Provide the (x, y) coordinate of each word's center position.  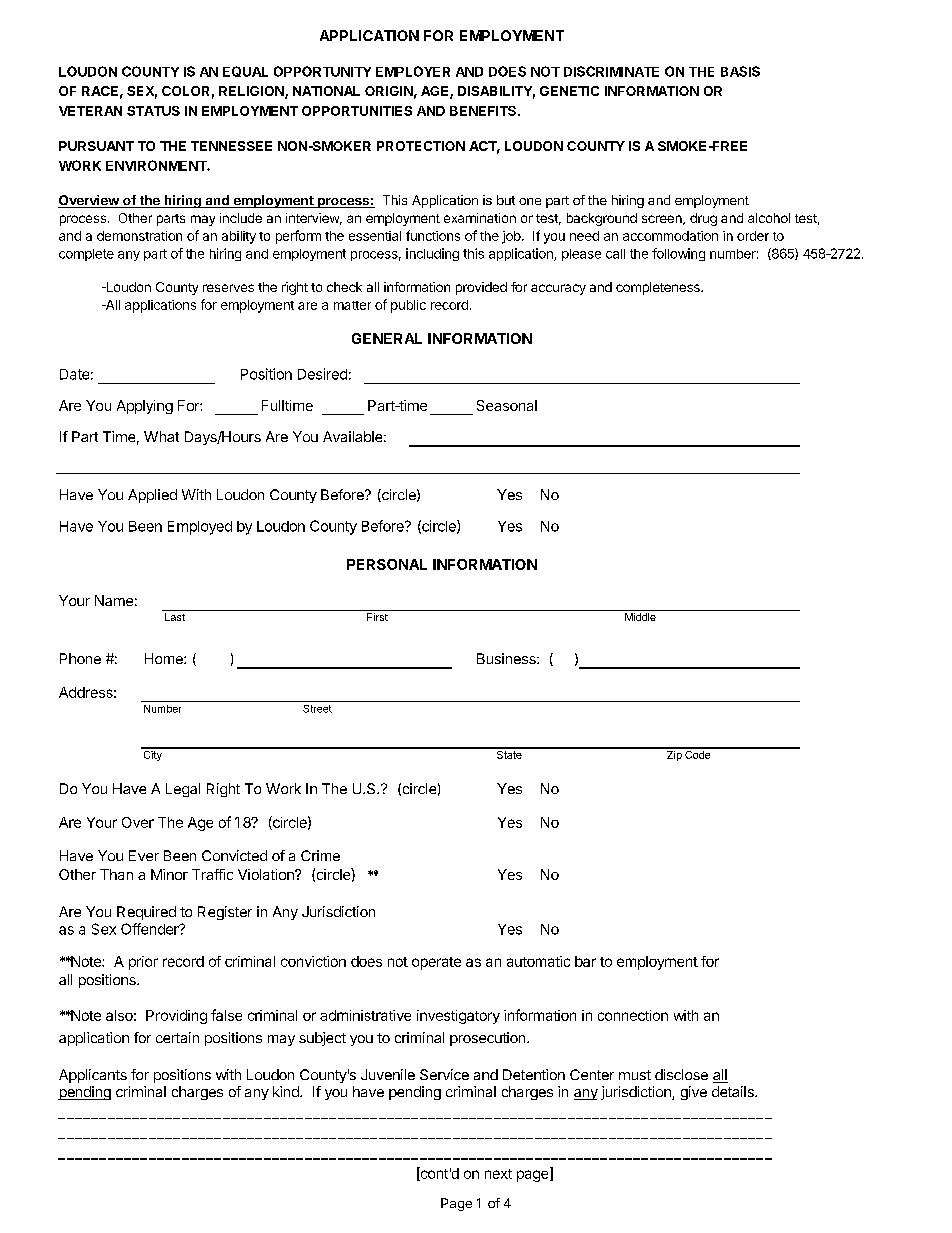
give (694, 1093)
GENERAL (387, 338)
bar (585, 961)
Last (175, 617)
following (678, 254)
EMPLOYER (413, 71)
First (377, 617)
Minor (169, 874)
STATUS (153, 111)
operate (436, 963)
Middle (640, 617)
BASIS (740, 71)
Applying (145, 407)
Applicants (93, 1076)
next (498, 1174)
